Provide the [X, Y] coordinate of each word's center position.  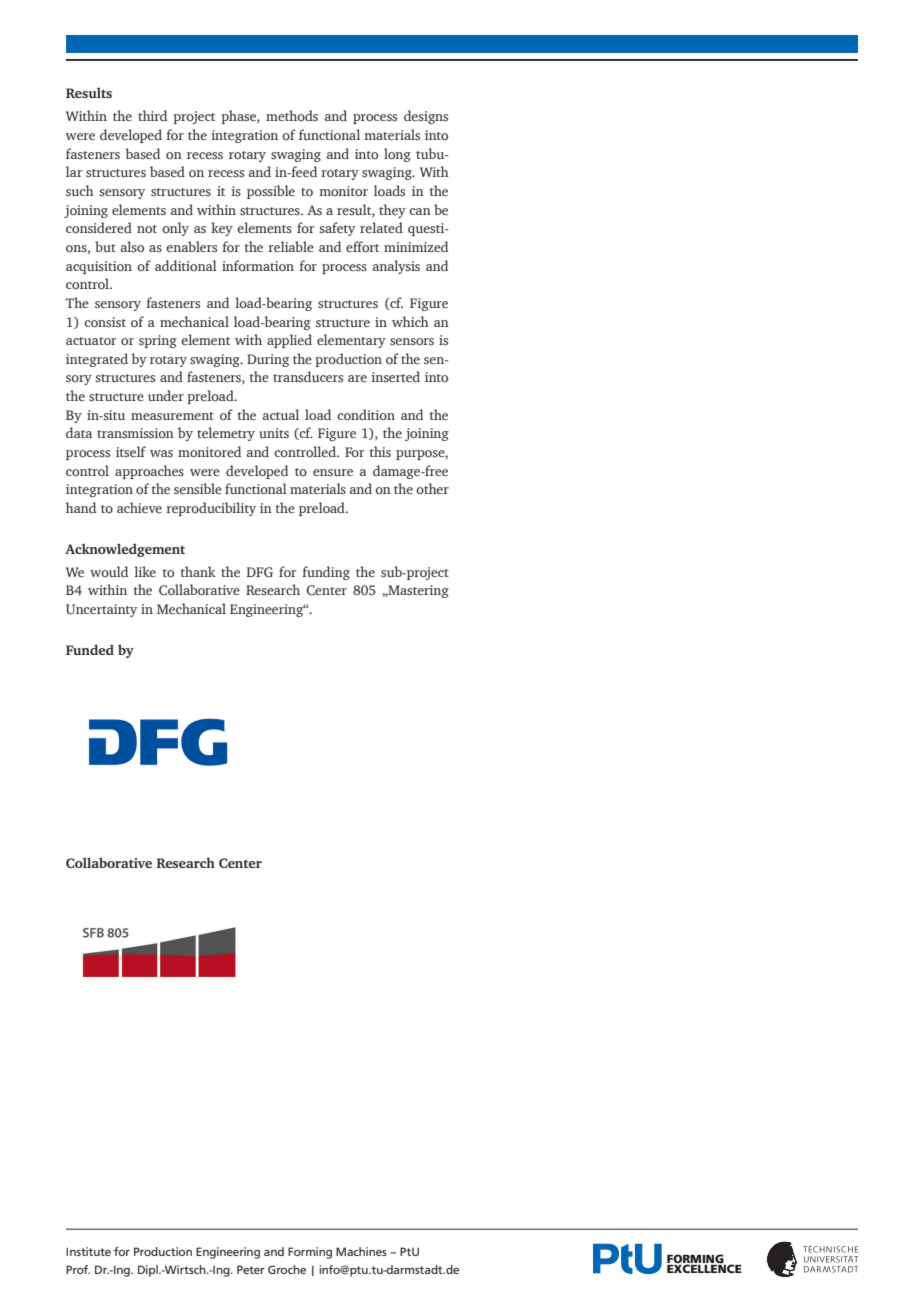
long [397, 155]
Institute [88, 1251]
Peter [251, 1269]
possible [271, 192]
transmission [135, 433]
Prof [78, 1269]
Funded [90, 649]
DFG [260, 572]
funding [326, 573]
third [152, 115]
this [380, 451]
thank [198, 571]
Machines [361, 1251]
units [274, 433]
